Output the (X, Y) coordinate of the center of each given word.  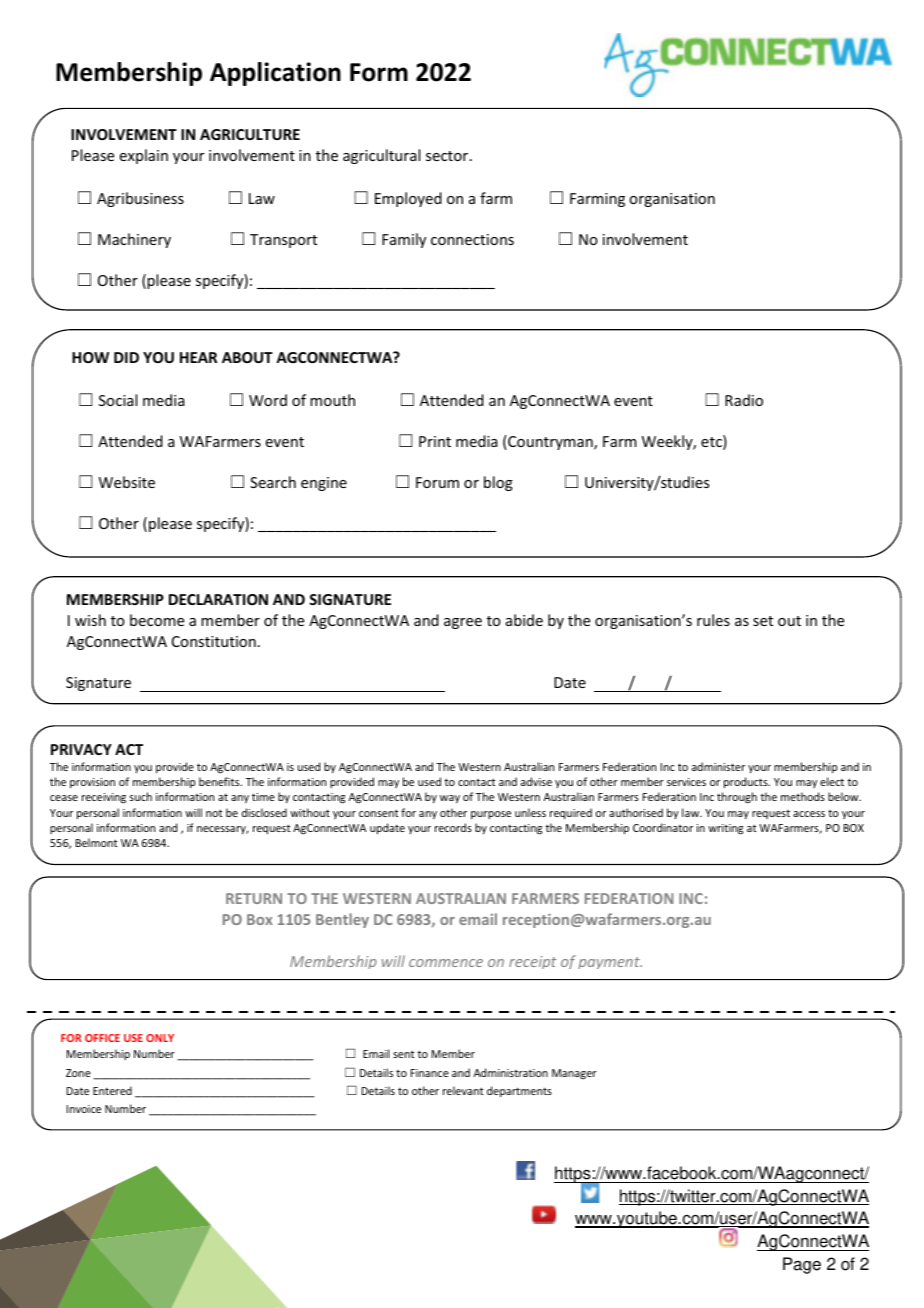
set (763, 621)
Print (435, 441)
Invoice (84, 1109)
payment (610, 963)
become (157, 620)
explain (144, 156)
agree (463, 623)
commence (446, 963)
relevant (463, 1090)
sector (448, 156)
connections (472, 239)
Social (118, 400)
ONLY (160, 1038)
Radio (744, 400)
